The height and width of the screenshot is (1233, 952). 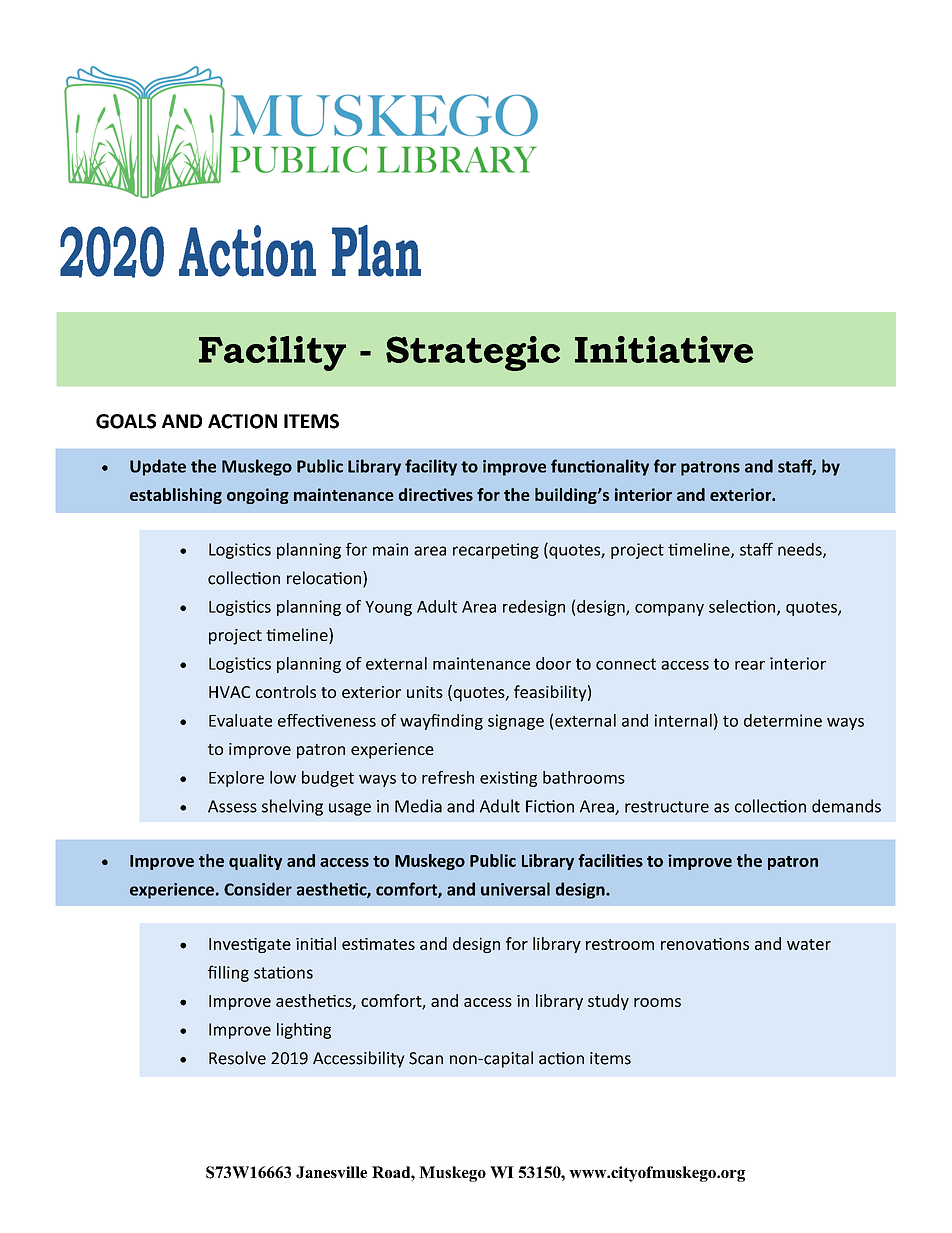 I want to click on GOALS, so click(x=126, y=421).
